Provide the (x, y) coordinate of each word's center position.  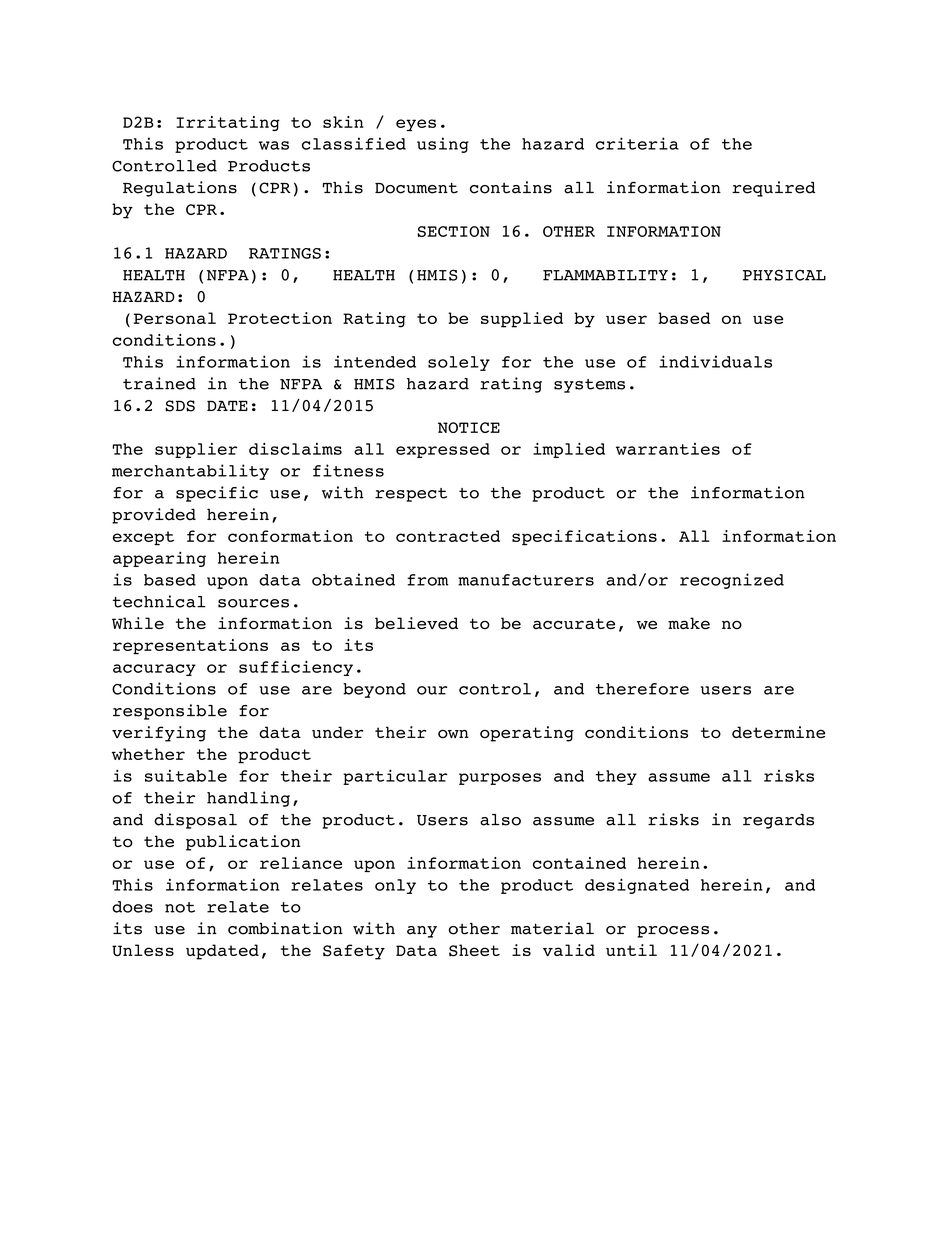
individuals (715, 361)
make (689, 623)
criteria (637, 143)
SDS (180, 406)
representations (190, 647)
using (443, 145)
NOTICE (469, 427)
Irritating (228, 123)
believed (416, 623)
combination (285, 928)
